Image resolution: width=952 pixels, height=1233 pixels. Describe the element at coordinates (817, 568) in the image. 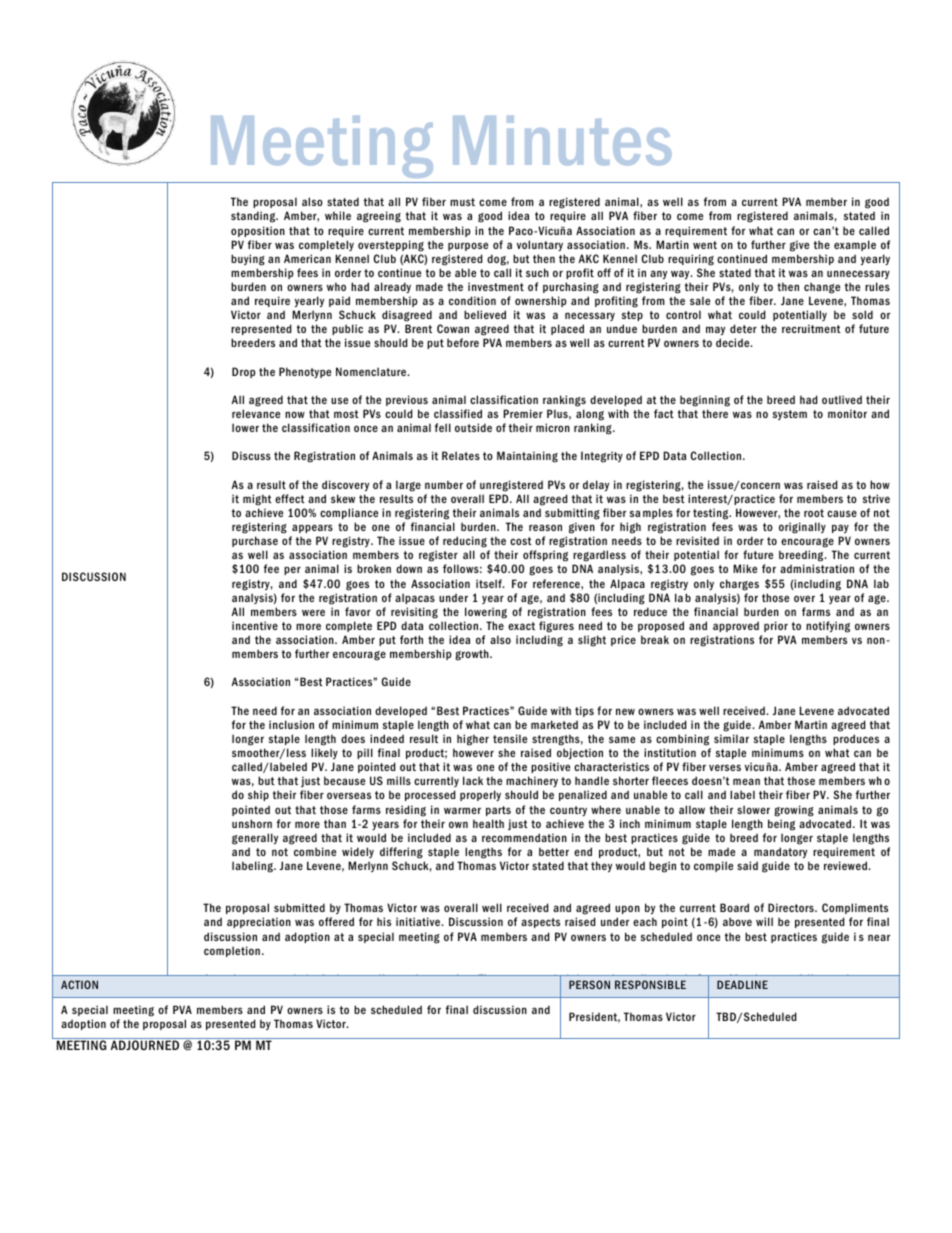

I see `administration` at that location.
